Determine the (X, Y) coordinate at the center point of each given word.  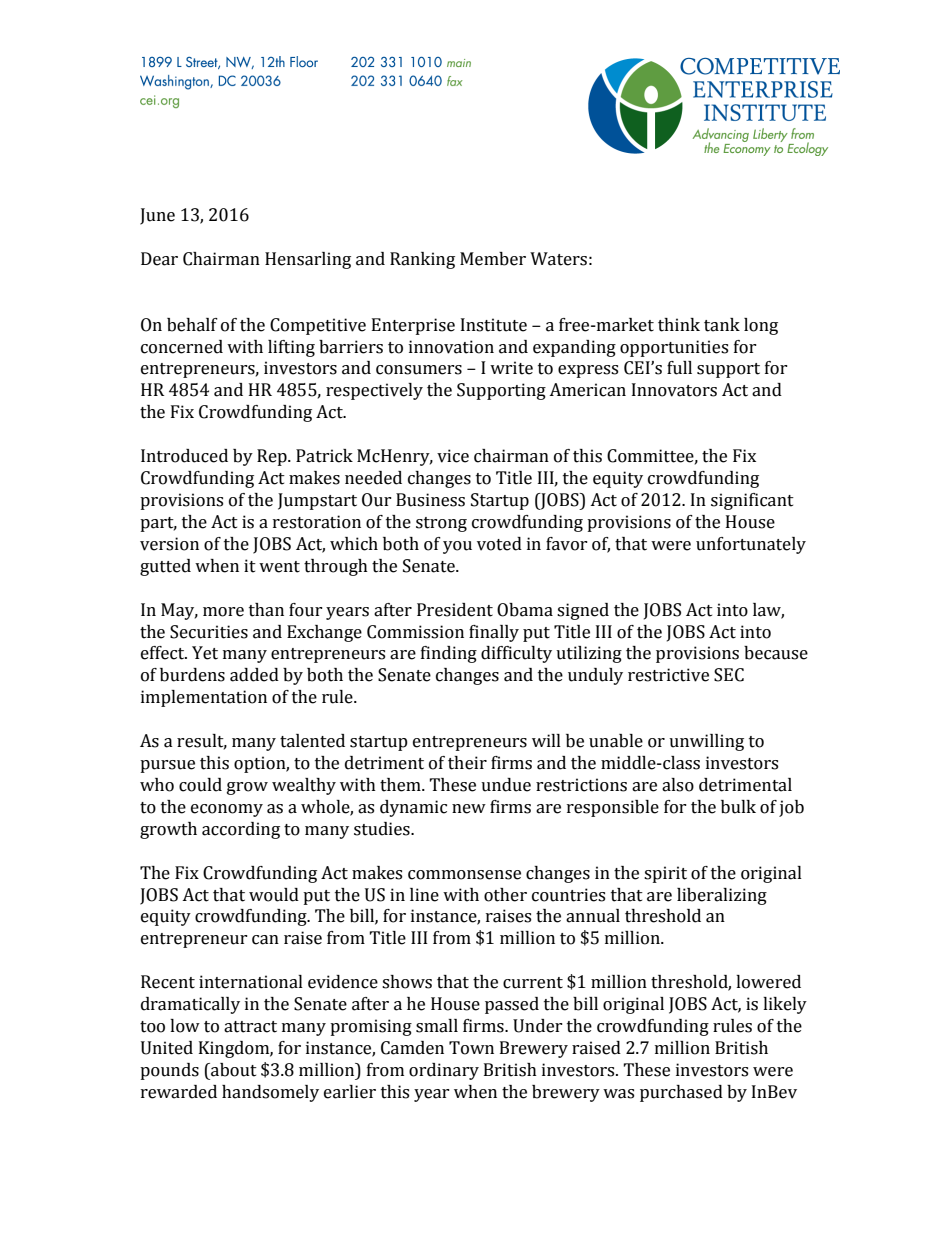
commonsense (464, 875)
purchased (681, 1093)
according (241, 830)
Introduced (184, 456)
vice (453, 456)
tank (722, 325)
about (233, 1070)
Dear (159, 259)
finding (449, 654)
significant (752, 501)
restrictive (668, 675)
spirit (665, 874)
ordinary (444, 1071)
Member (493, 259)
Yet (205, 653)
